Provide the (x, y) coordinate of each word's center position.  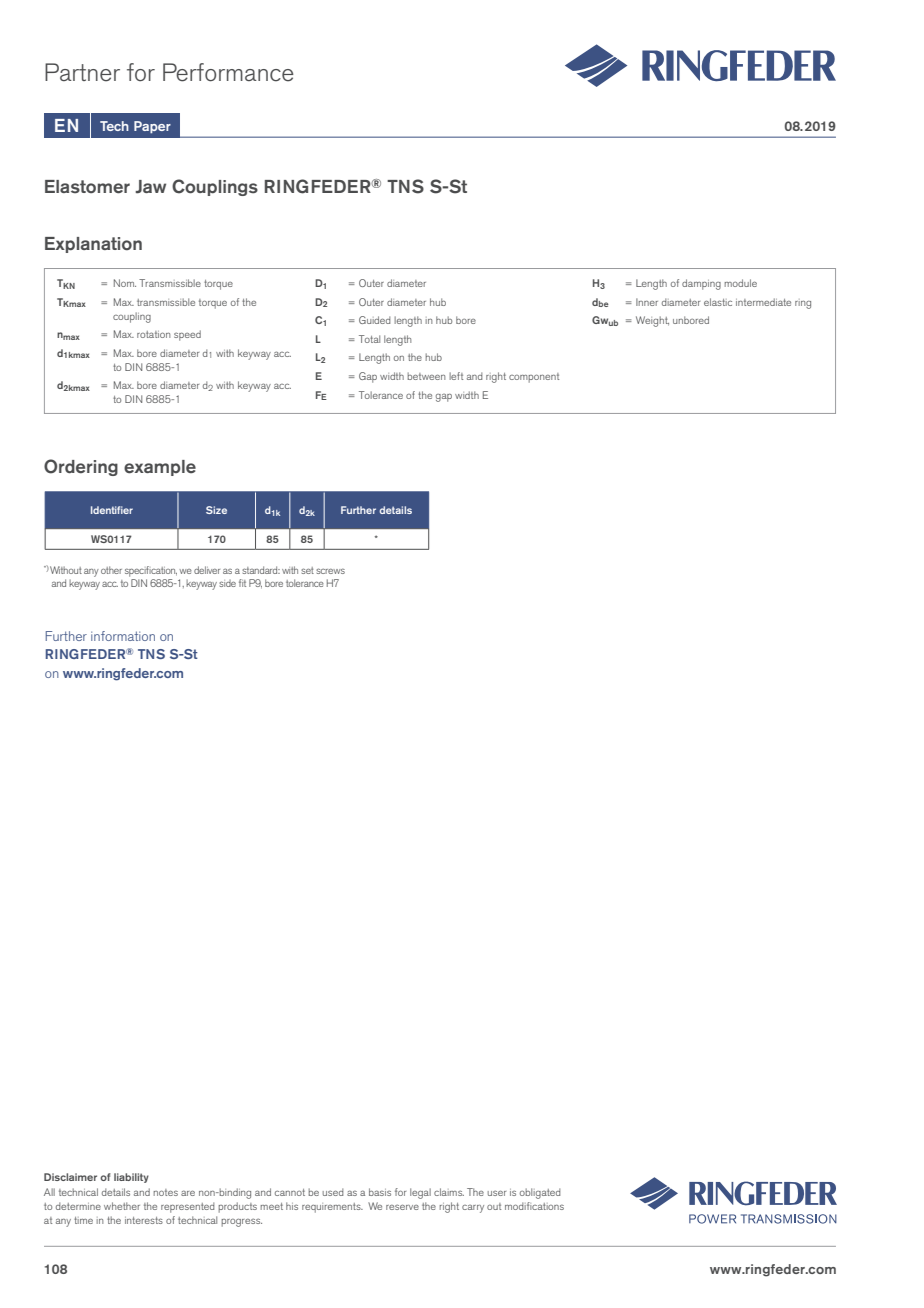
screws (330, 571)
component (534, 378)
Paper (152, 127)
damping (701, 284)
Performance (228, 72)
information (123, 636)
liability (131, 1178)
